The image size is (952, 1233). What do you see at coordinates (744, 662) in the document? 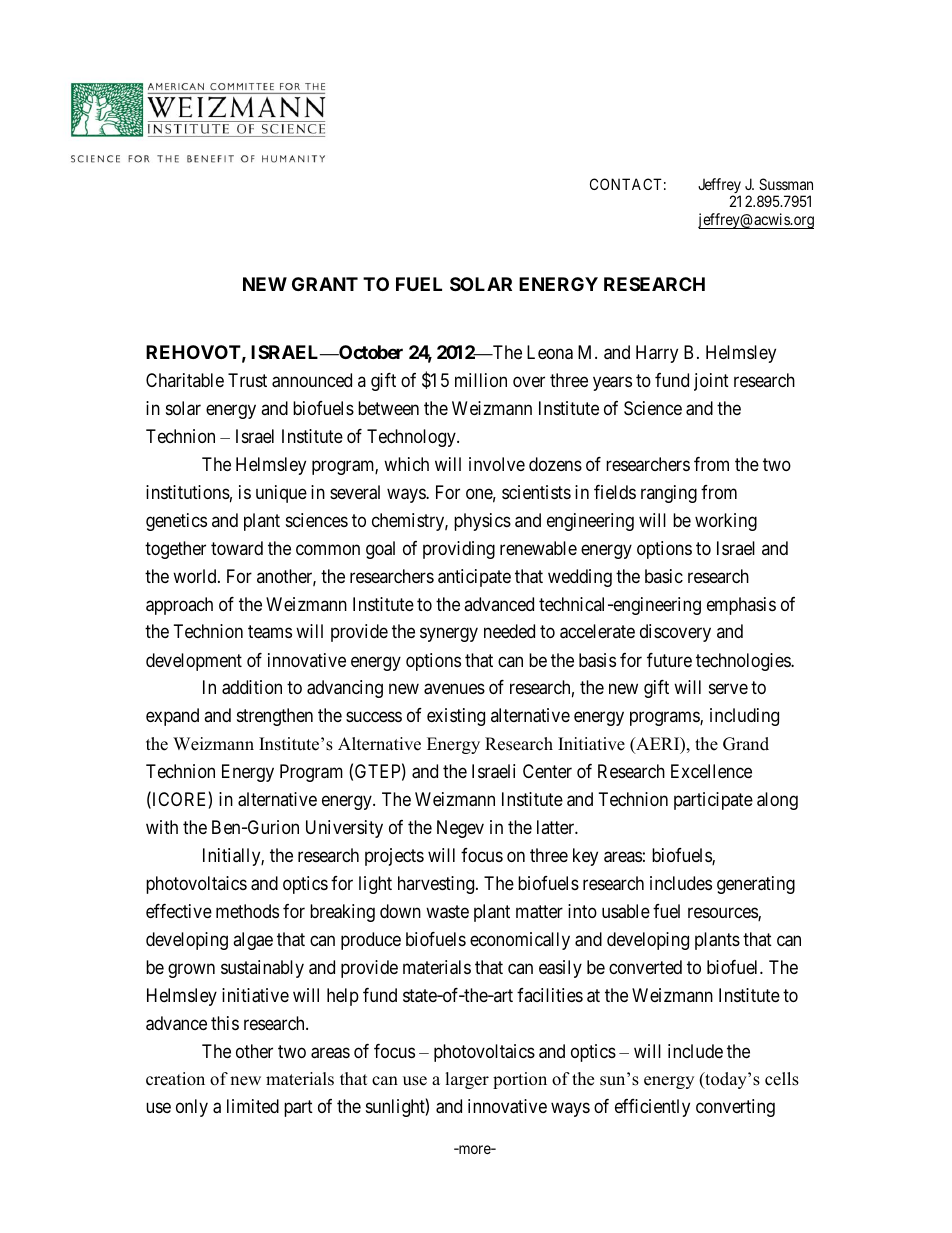
I see `technologies` at bounding box center [744, 662].
